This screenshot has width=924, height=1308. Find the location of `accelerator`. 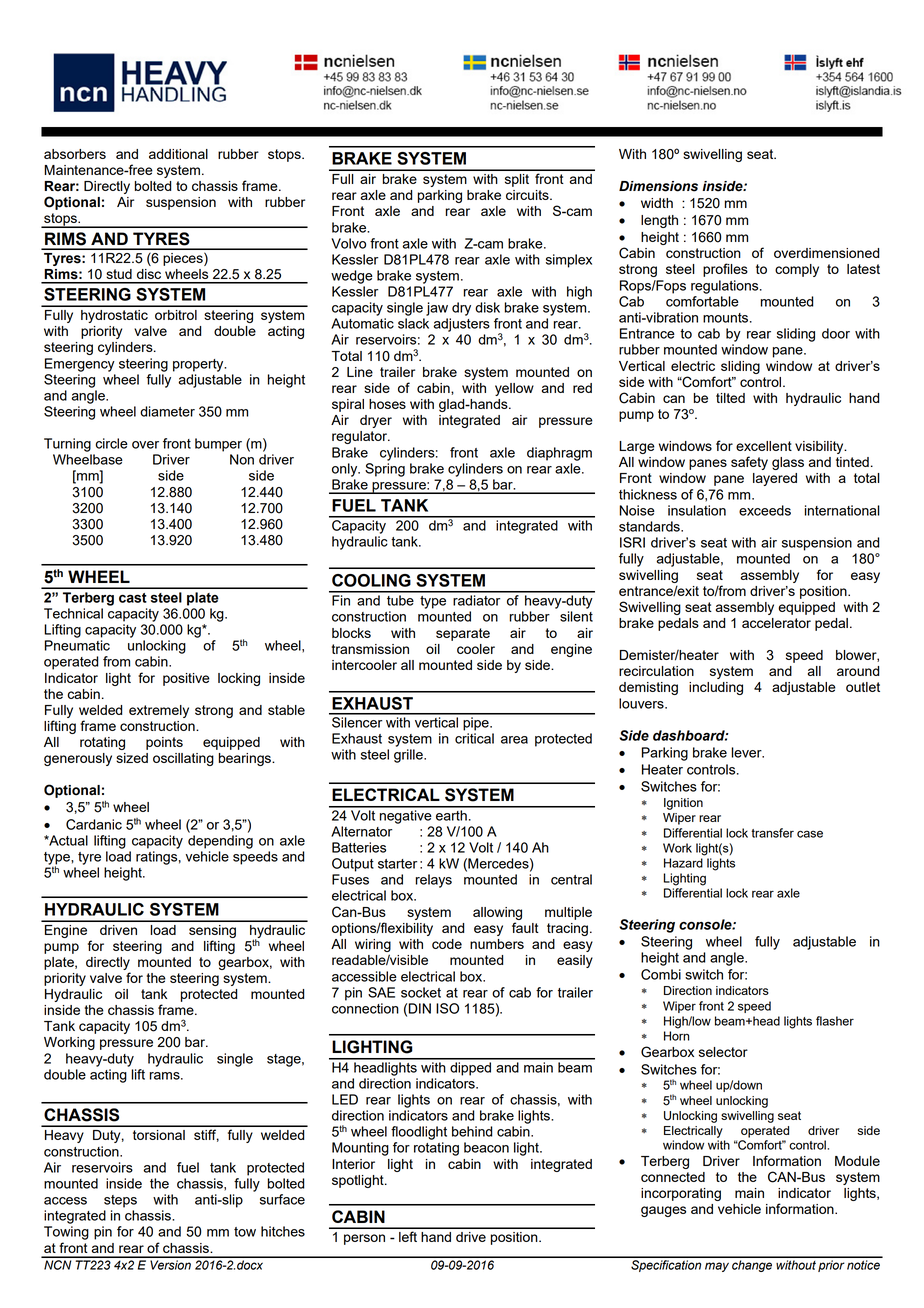

accelerator is located at coordinates (776, 623).
